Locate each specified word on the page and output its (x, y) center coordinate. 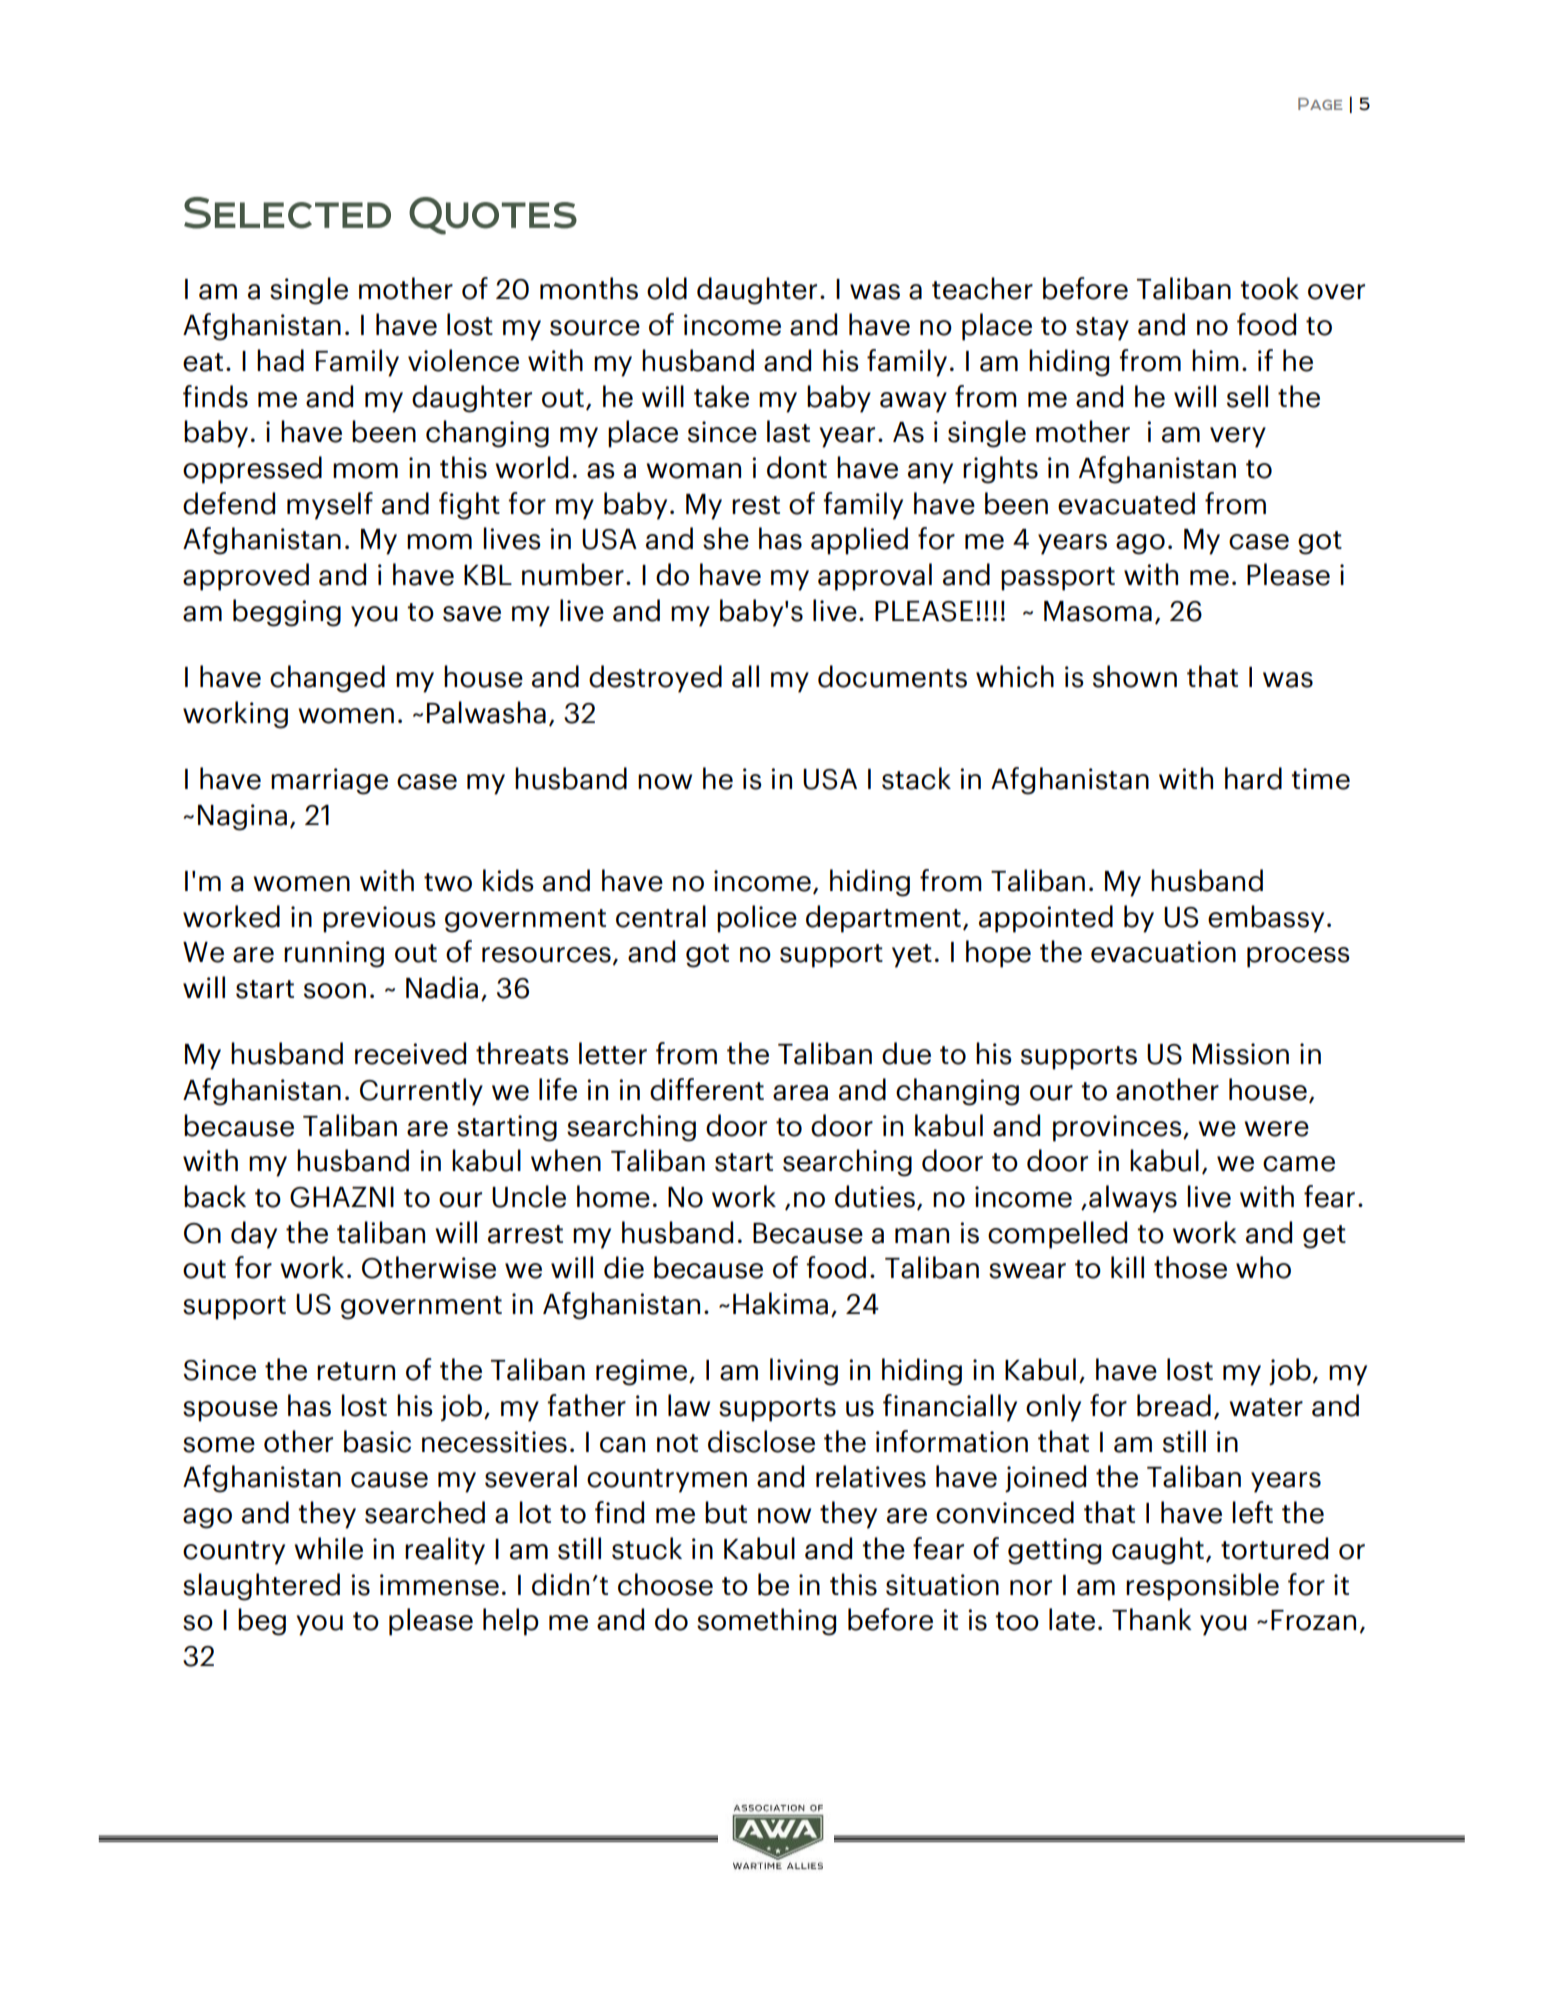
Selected (287, 213)
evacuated (1126, 503)
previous (379, 919)
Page (1320, 104)
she (726, 538)
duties (875, 1196)
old (667, 288)
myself (330, 506)
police (757, 919)
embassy (1266, 919)
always (1133, 1199)
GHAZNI (342, 1197)
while (328, 1548)
